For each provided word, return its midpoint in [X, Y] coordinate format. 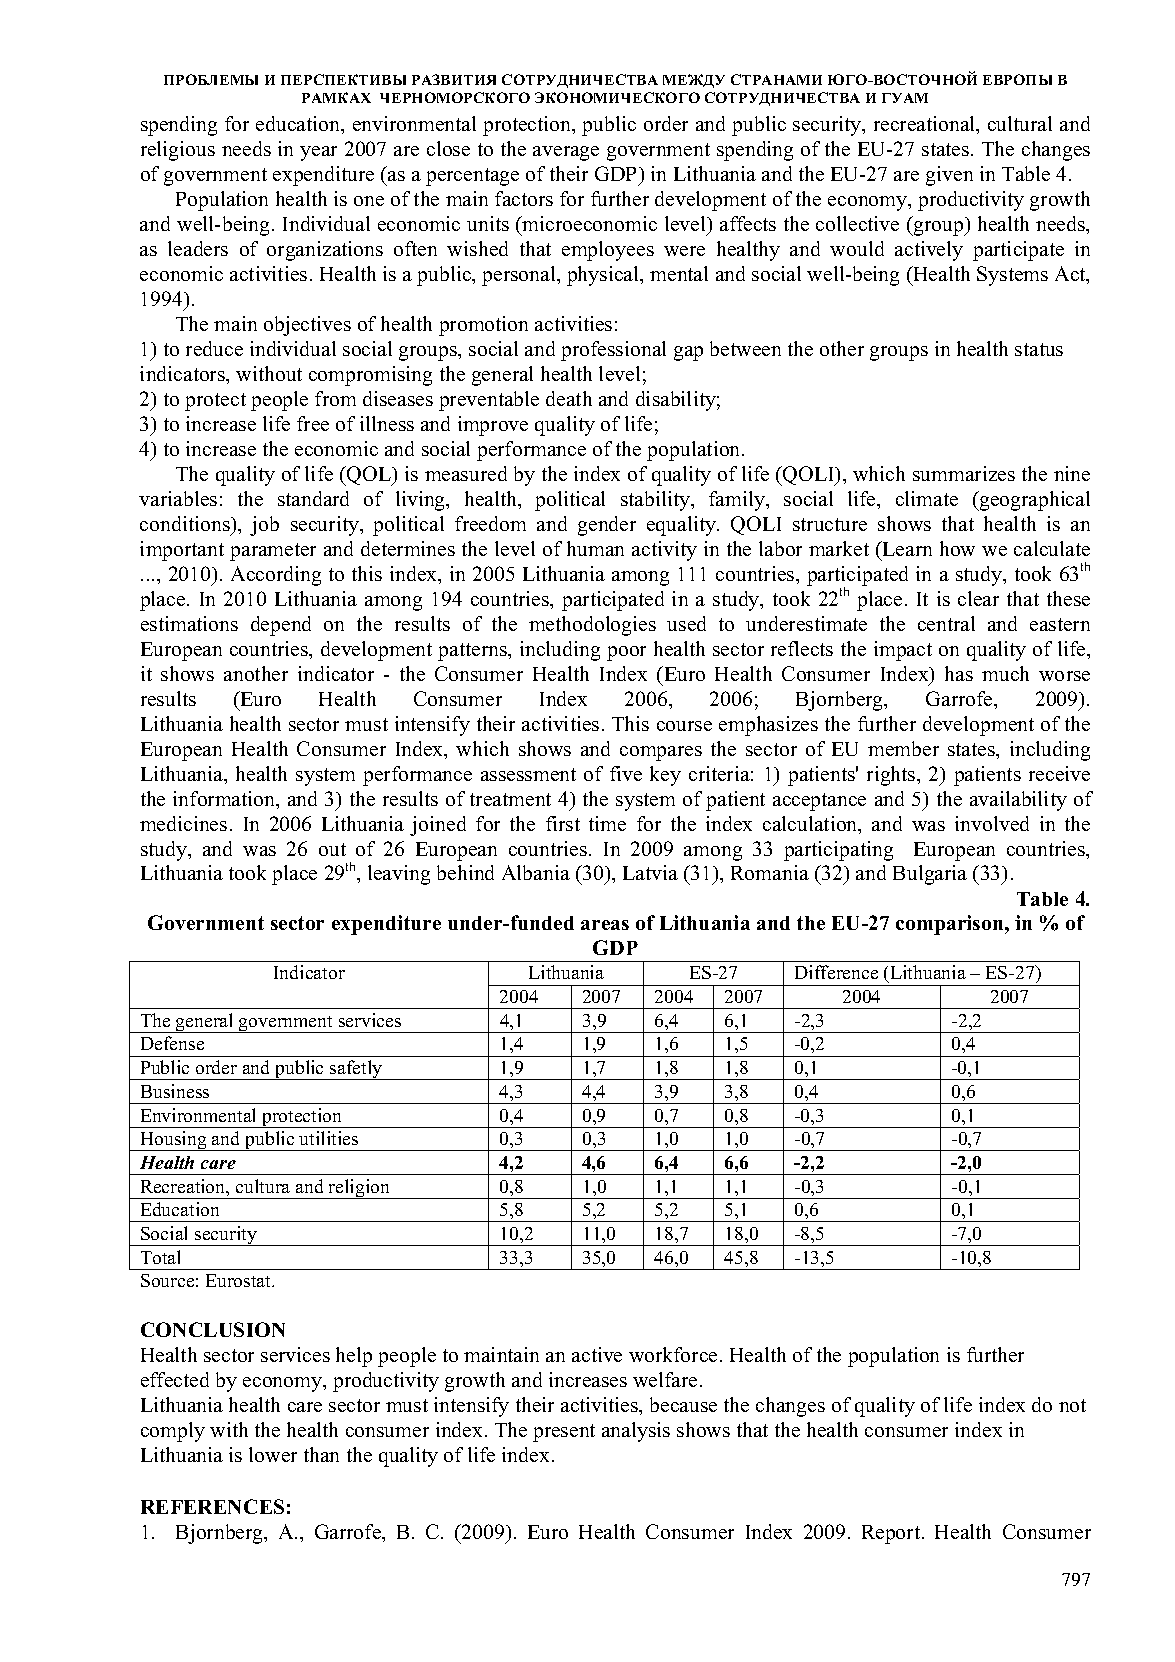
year [318, 153]
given [949, 176]
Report [892, 1534]
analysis [636, 1432]
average [566, 153]
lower [273, 1454]
